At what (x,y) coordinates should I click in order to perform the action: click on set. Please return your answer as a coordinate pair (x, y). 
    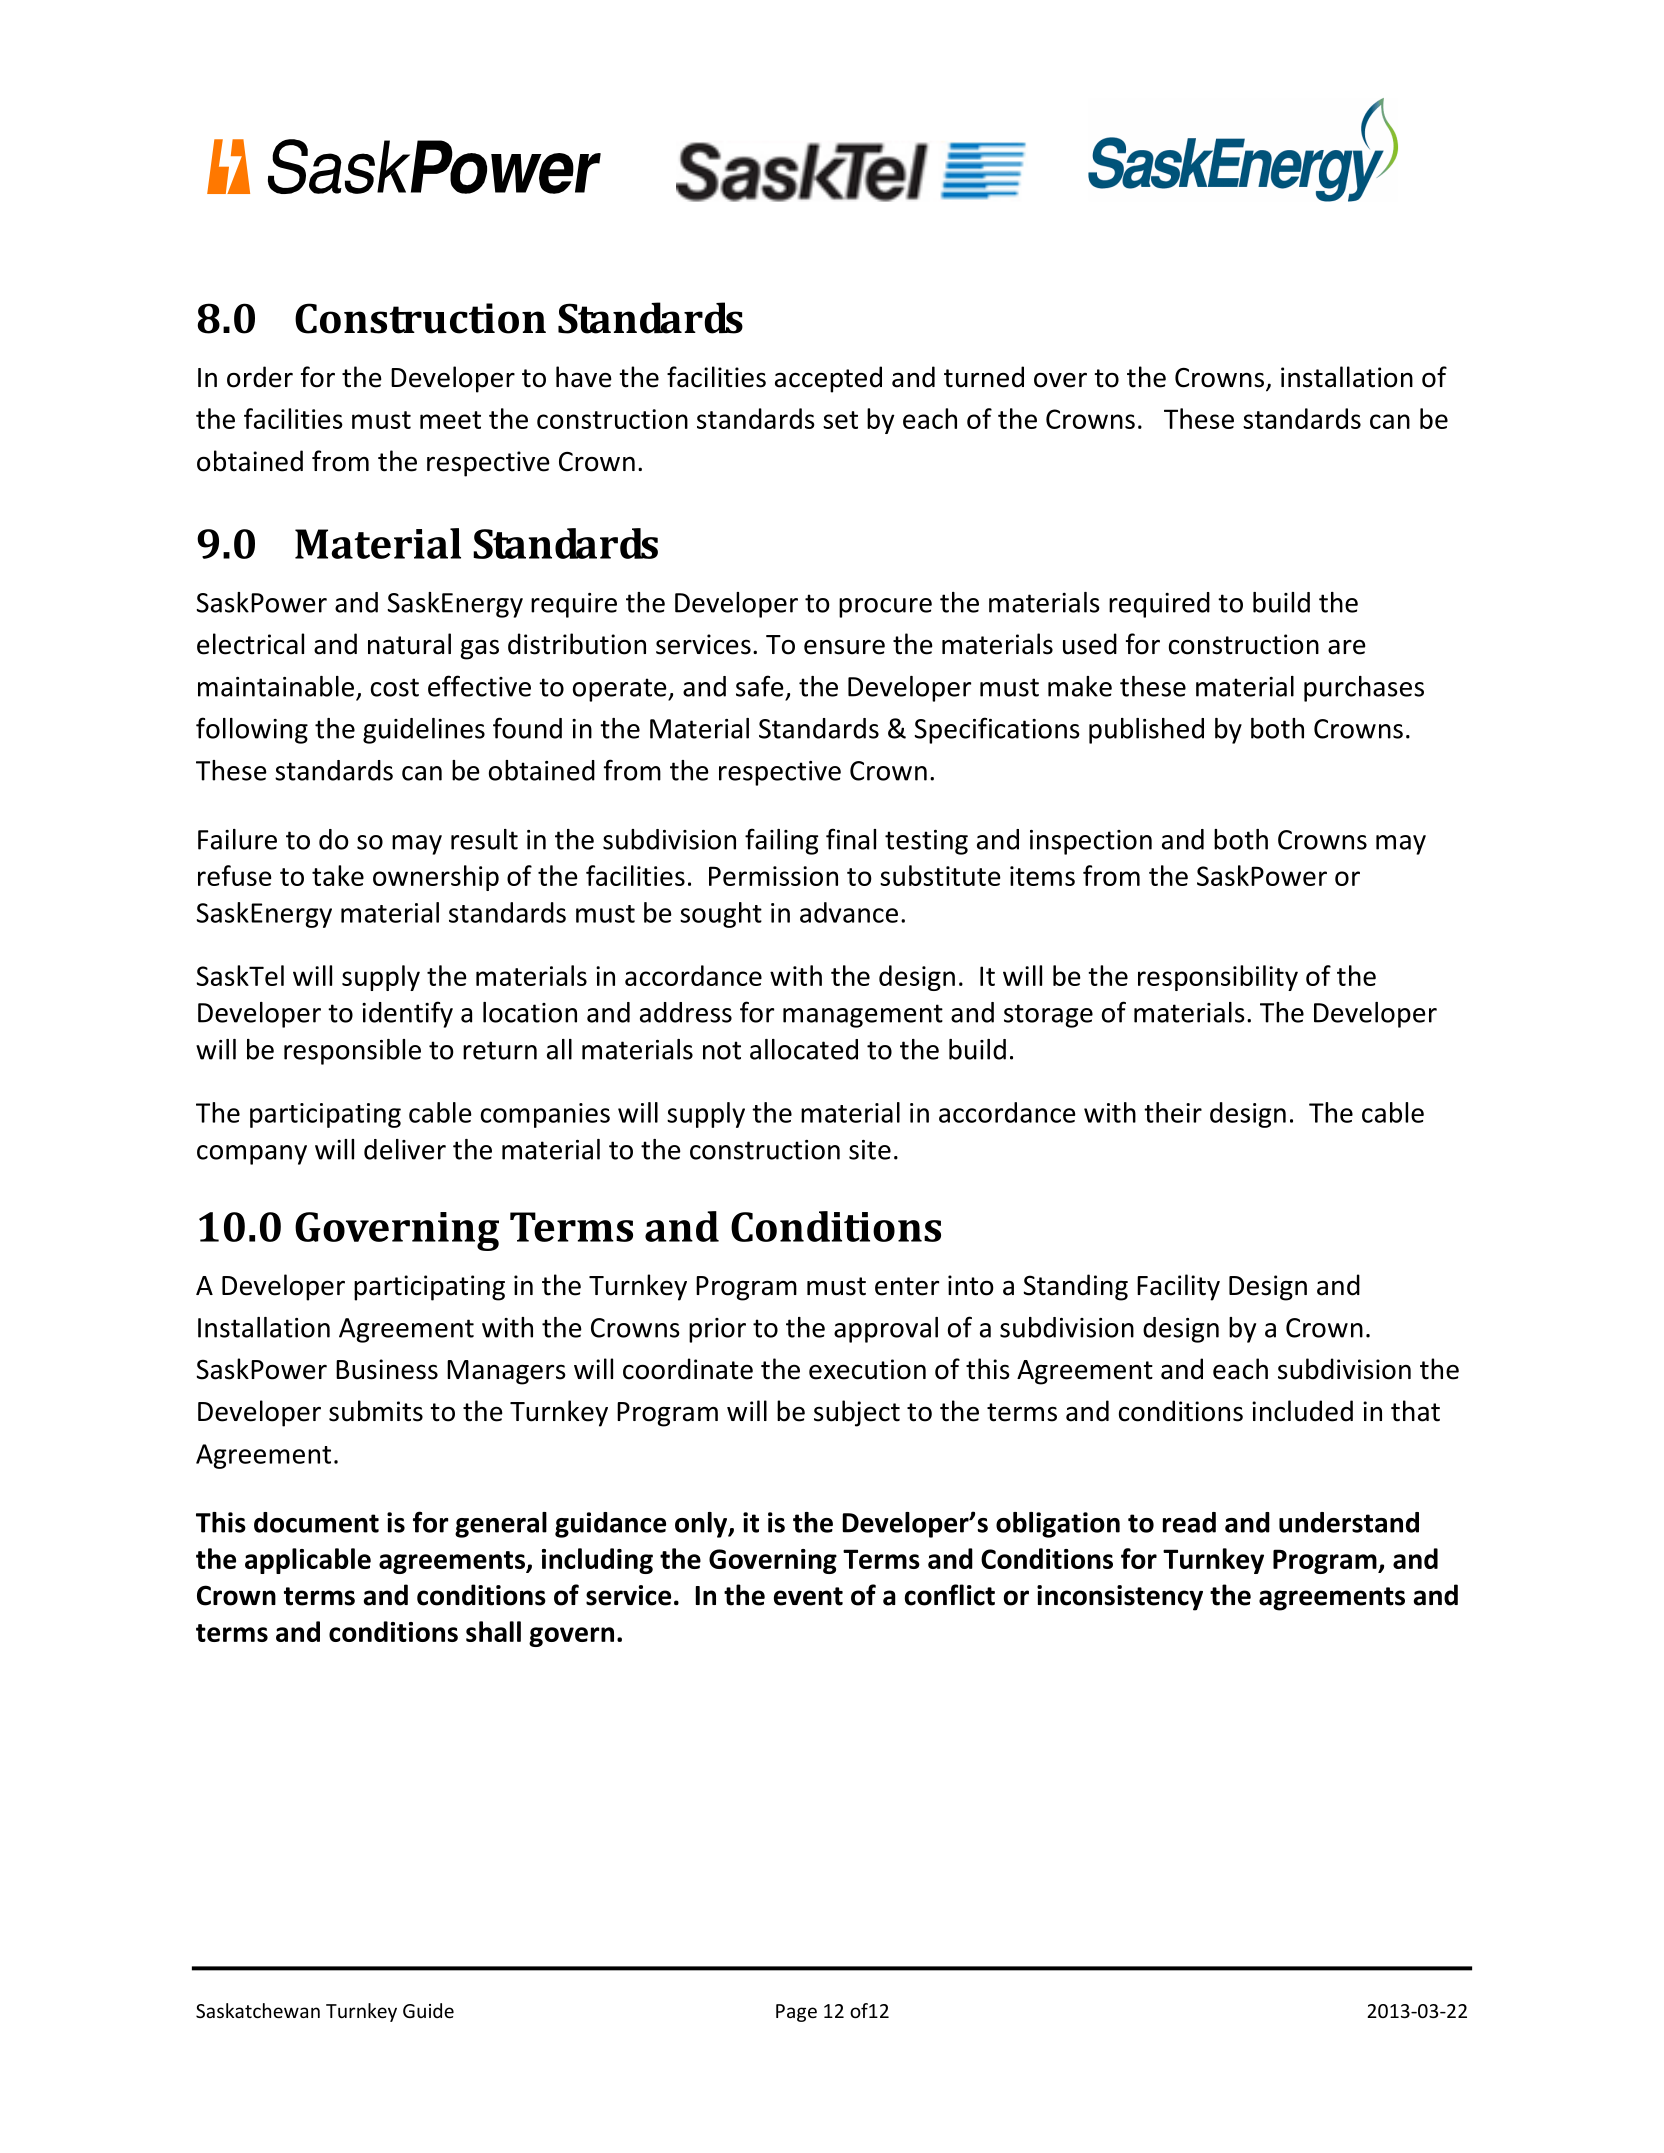
    Looking at the image, I should click on (840, 420).
